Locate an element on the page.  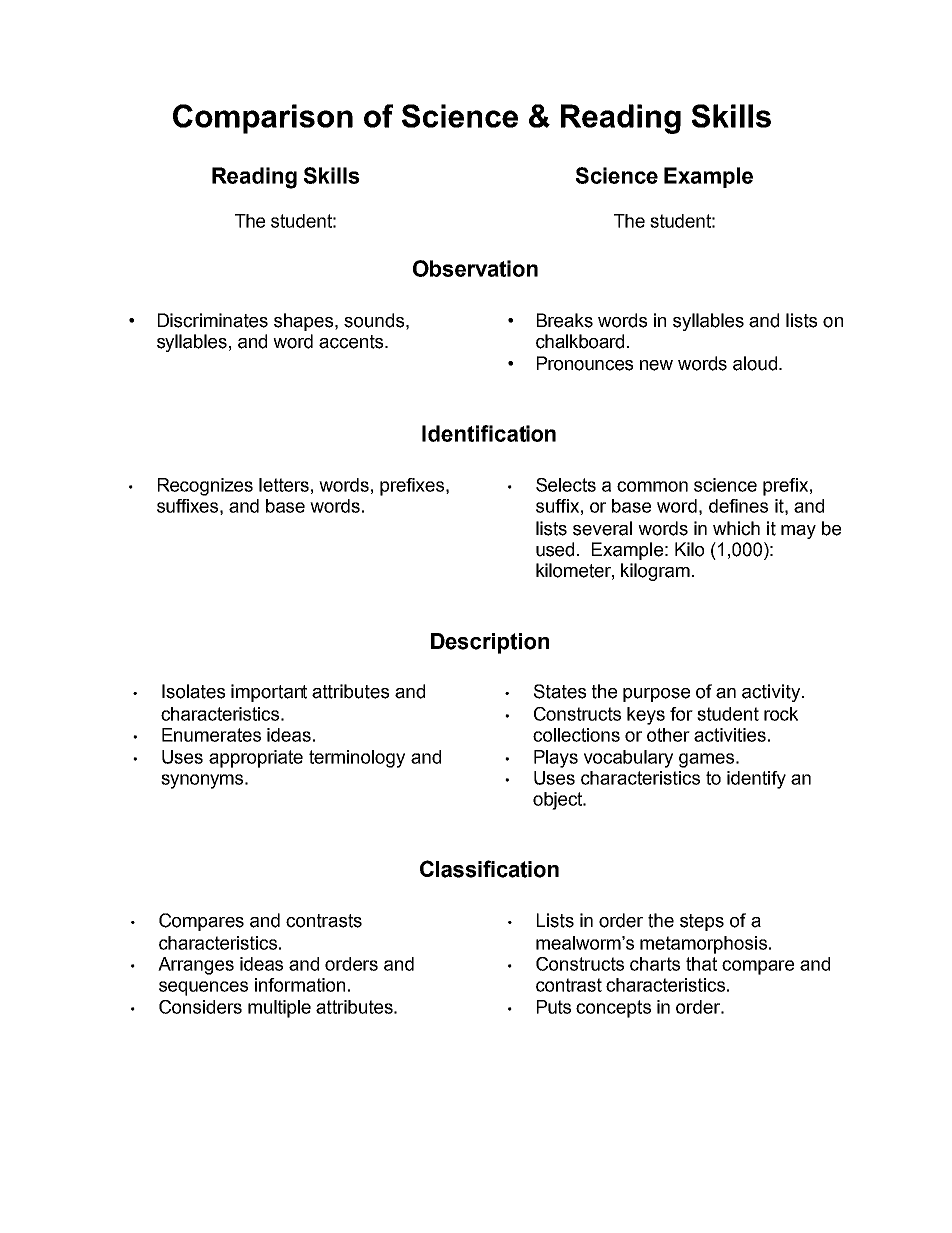
that is located at coordinates (701, 964).
